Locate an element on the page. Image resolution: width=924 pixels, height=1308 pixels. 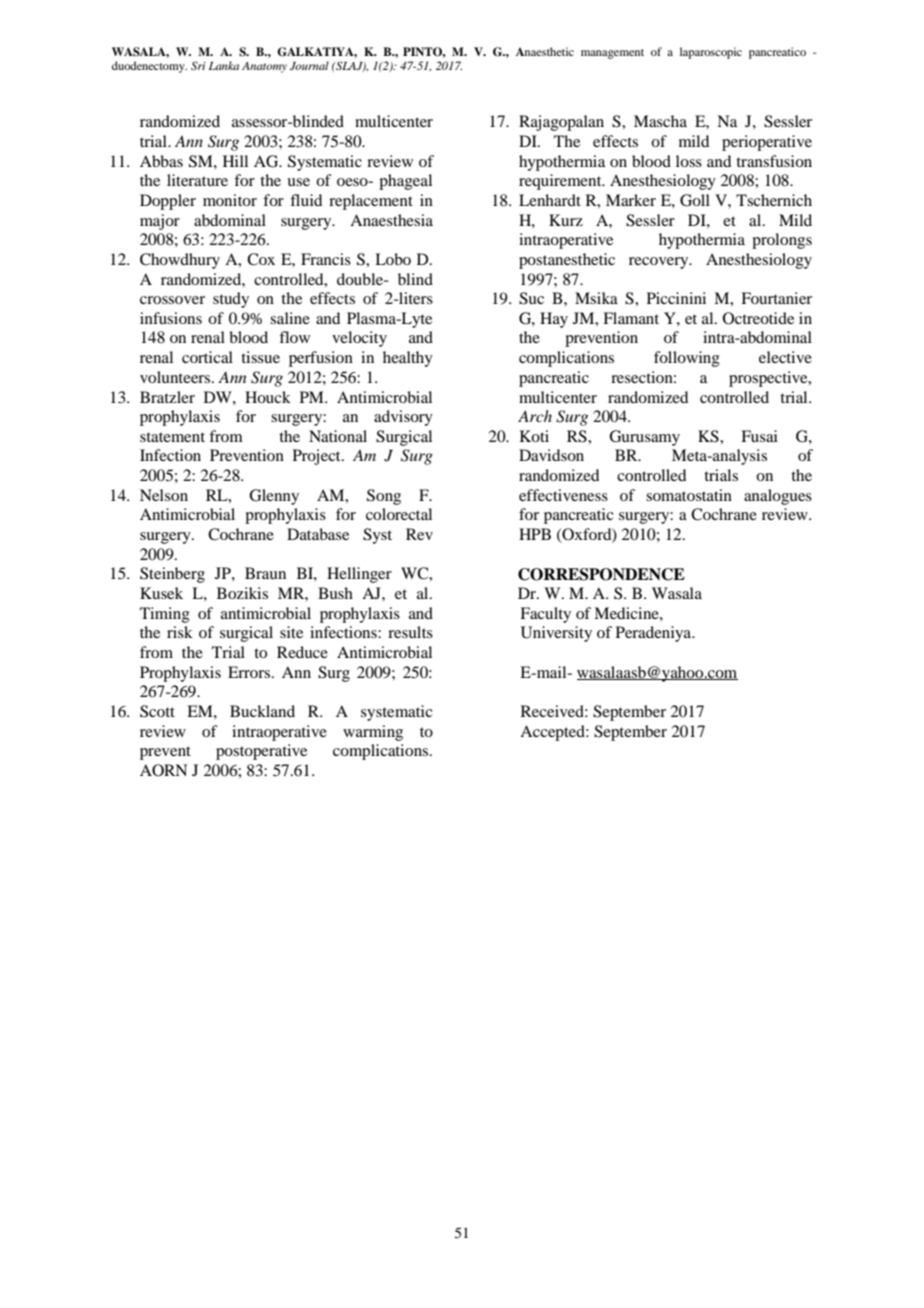
Anaesthetic is located at coordinates (545, 51).
